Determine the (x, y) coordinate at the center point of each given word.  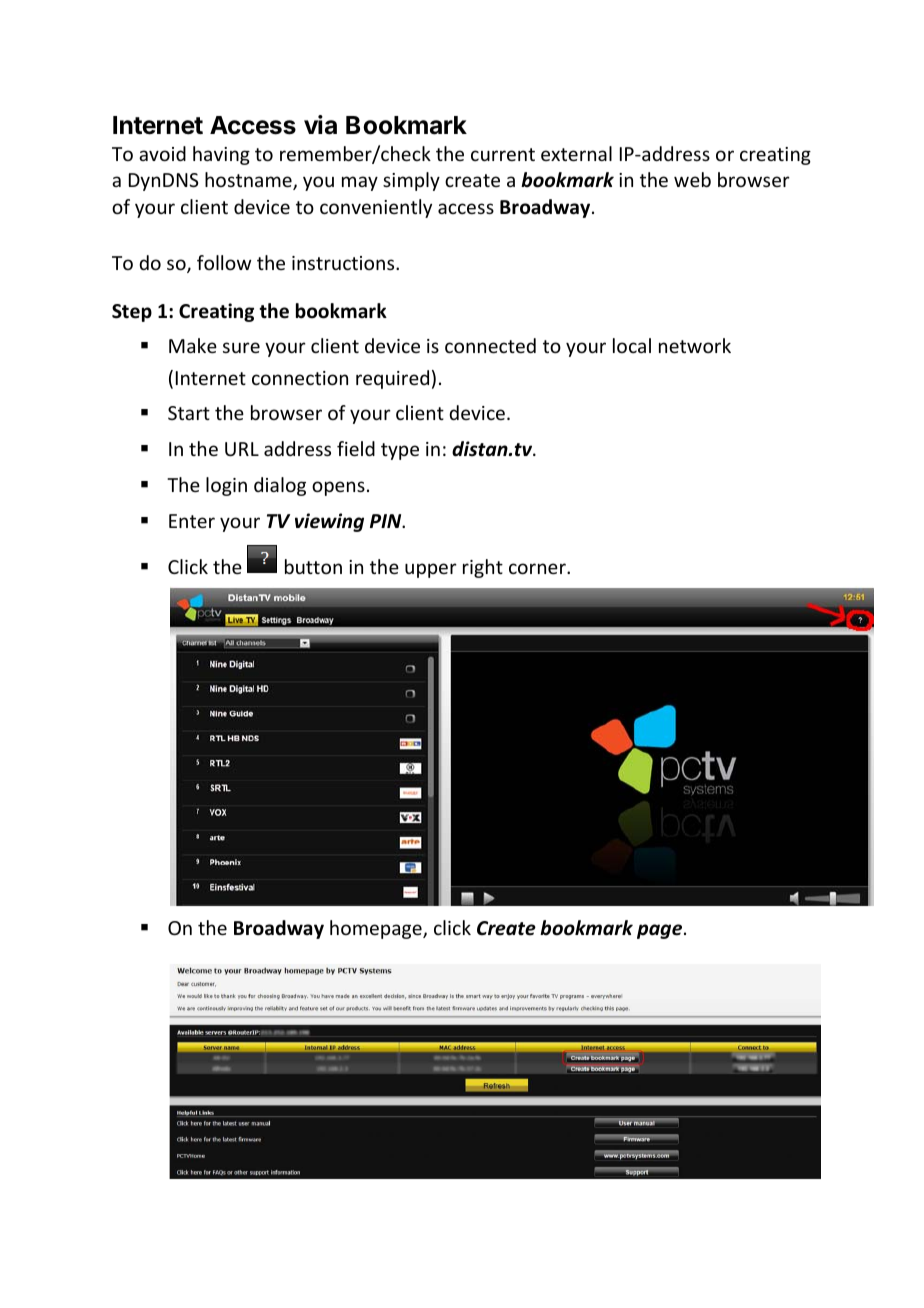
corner (538, 568)
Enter (192, 521)
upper (431, 570)
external (576, 153)
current (503, 154)
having (221, 155)
